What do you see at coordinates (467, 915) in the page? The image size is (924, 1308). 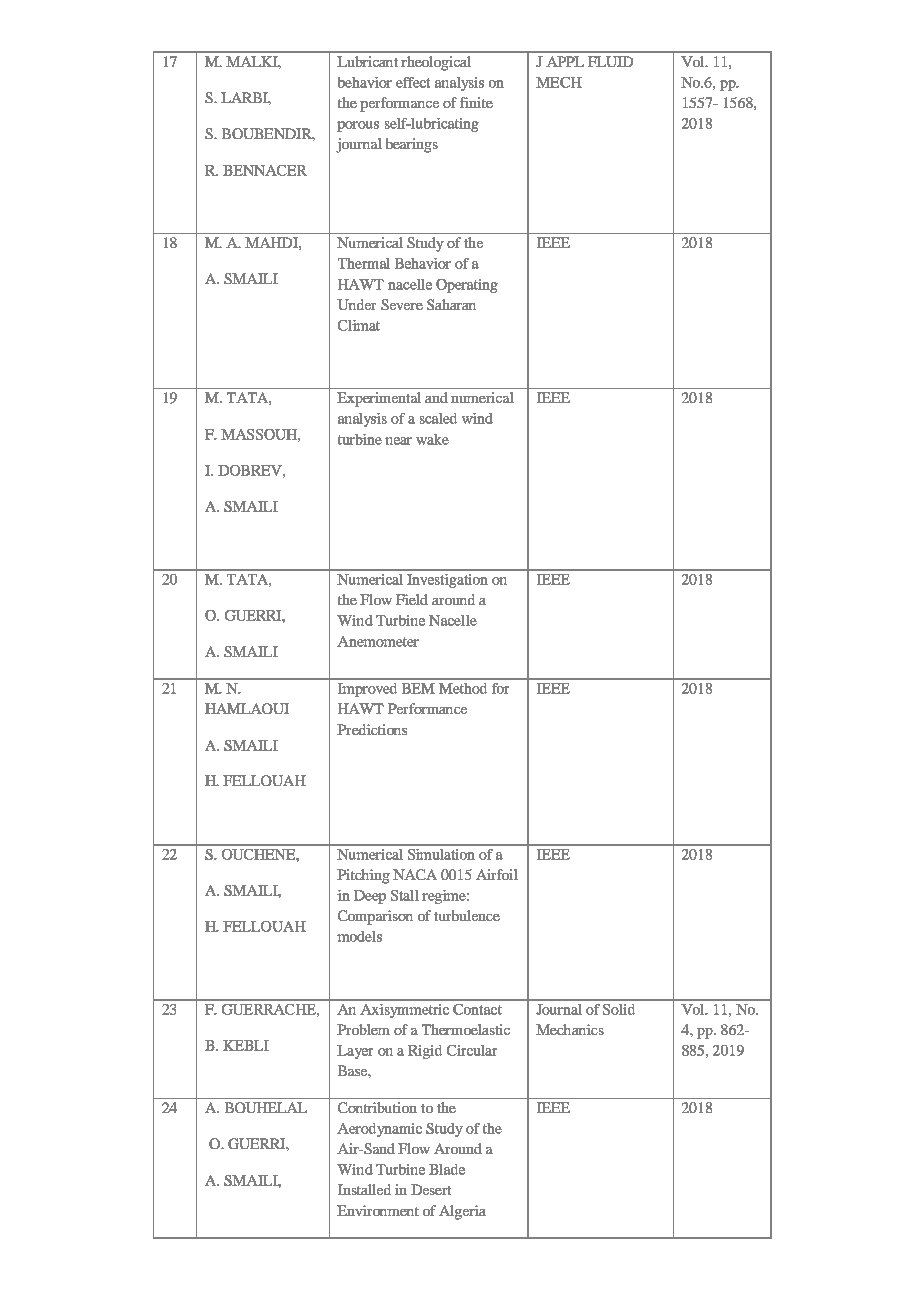 I see `turbulence` at bounding box center [467, 915].
